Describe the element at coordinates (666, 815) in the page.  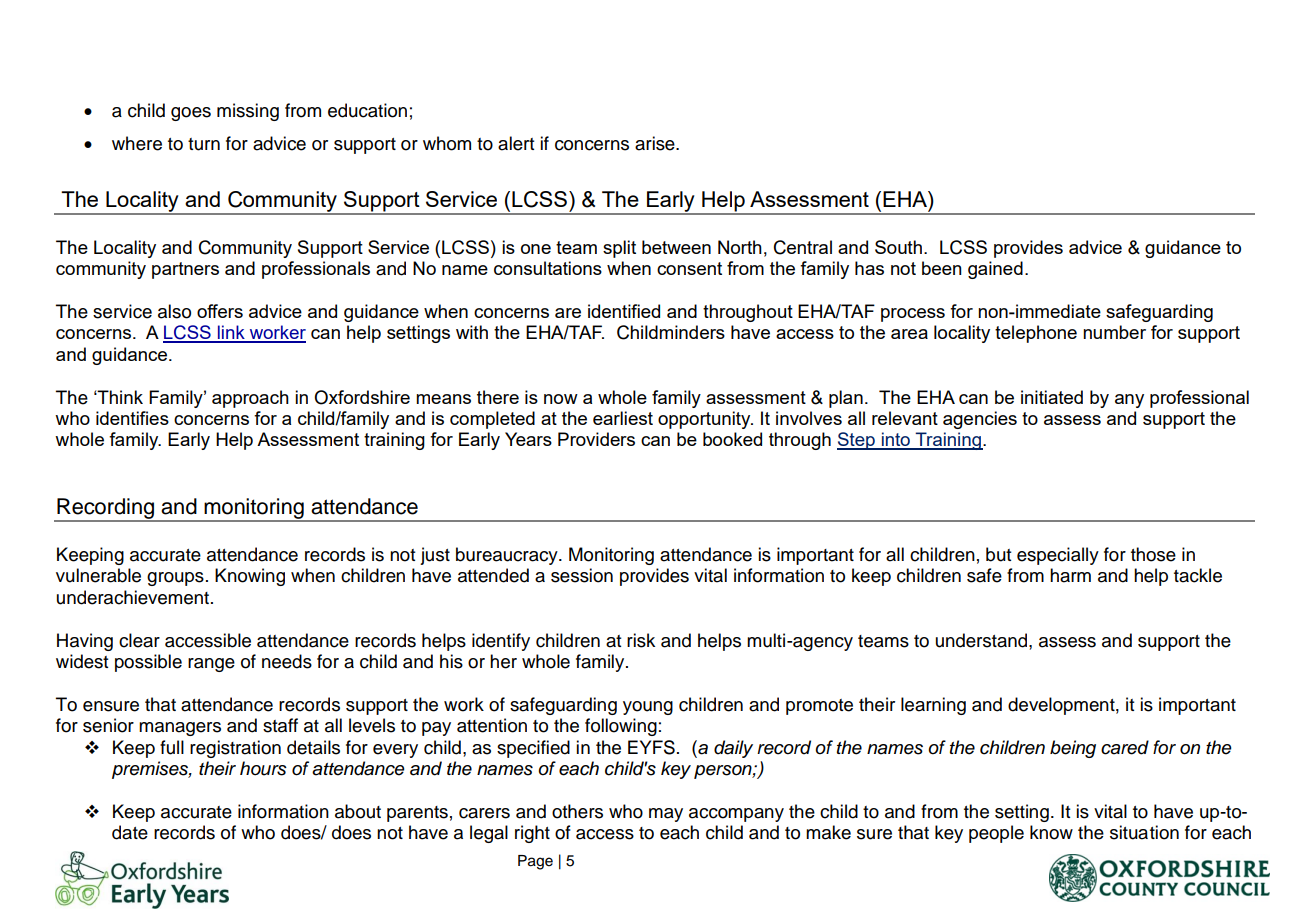
I see `may` at that location.
